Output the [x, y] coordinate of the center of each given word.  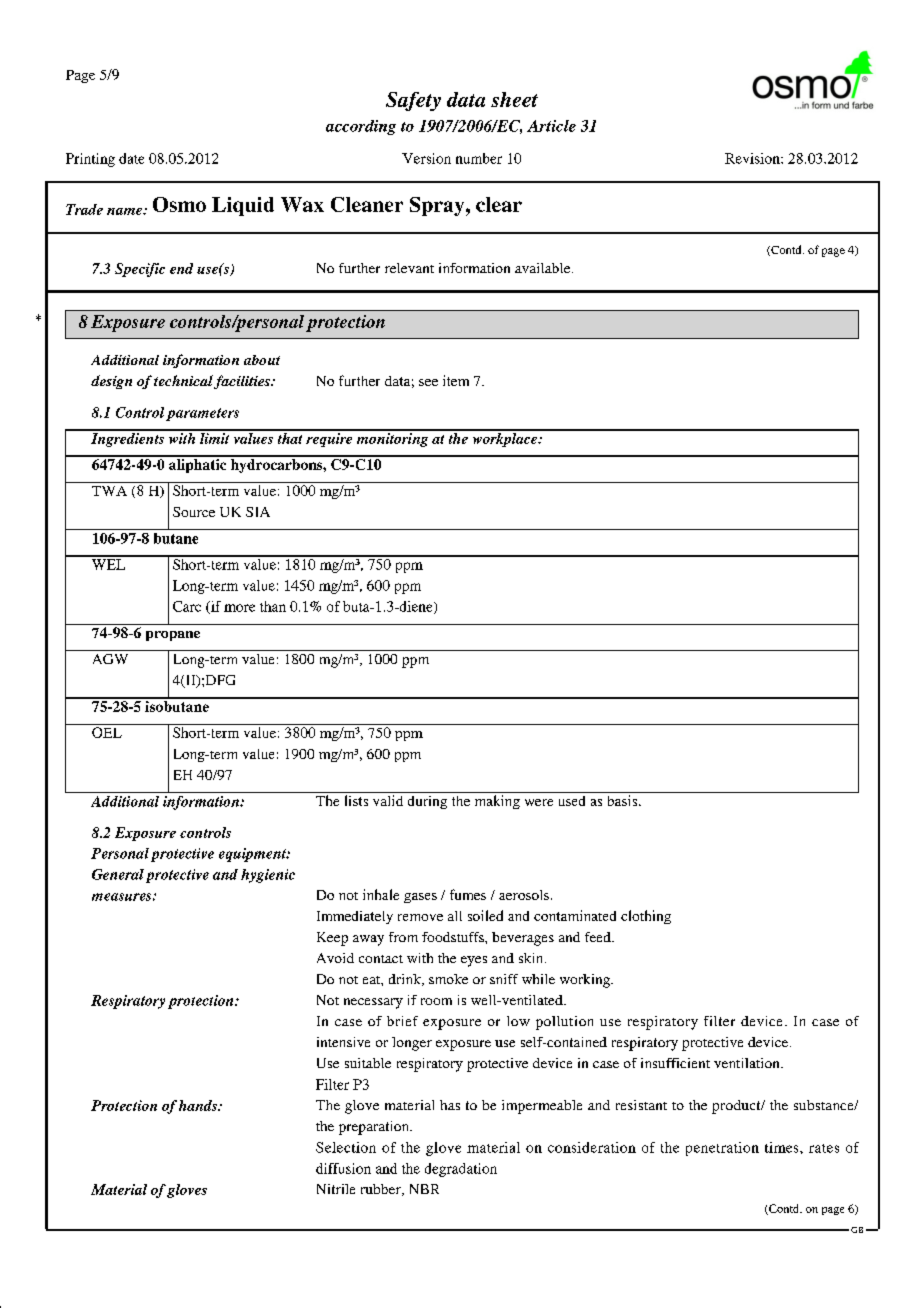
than [273, 606]
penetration [722, 1149]
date [131, 158]
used [572, 801]
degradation [461, 1170]
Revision [753, 158]
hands [199, 1105]
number [479, 158]
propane [173, 636]
